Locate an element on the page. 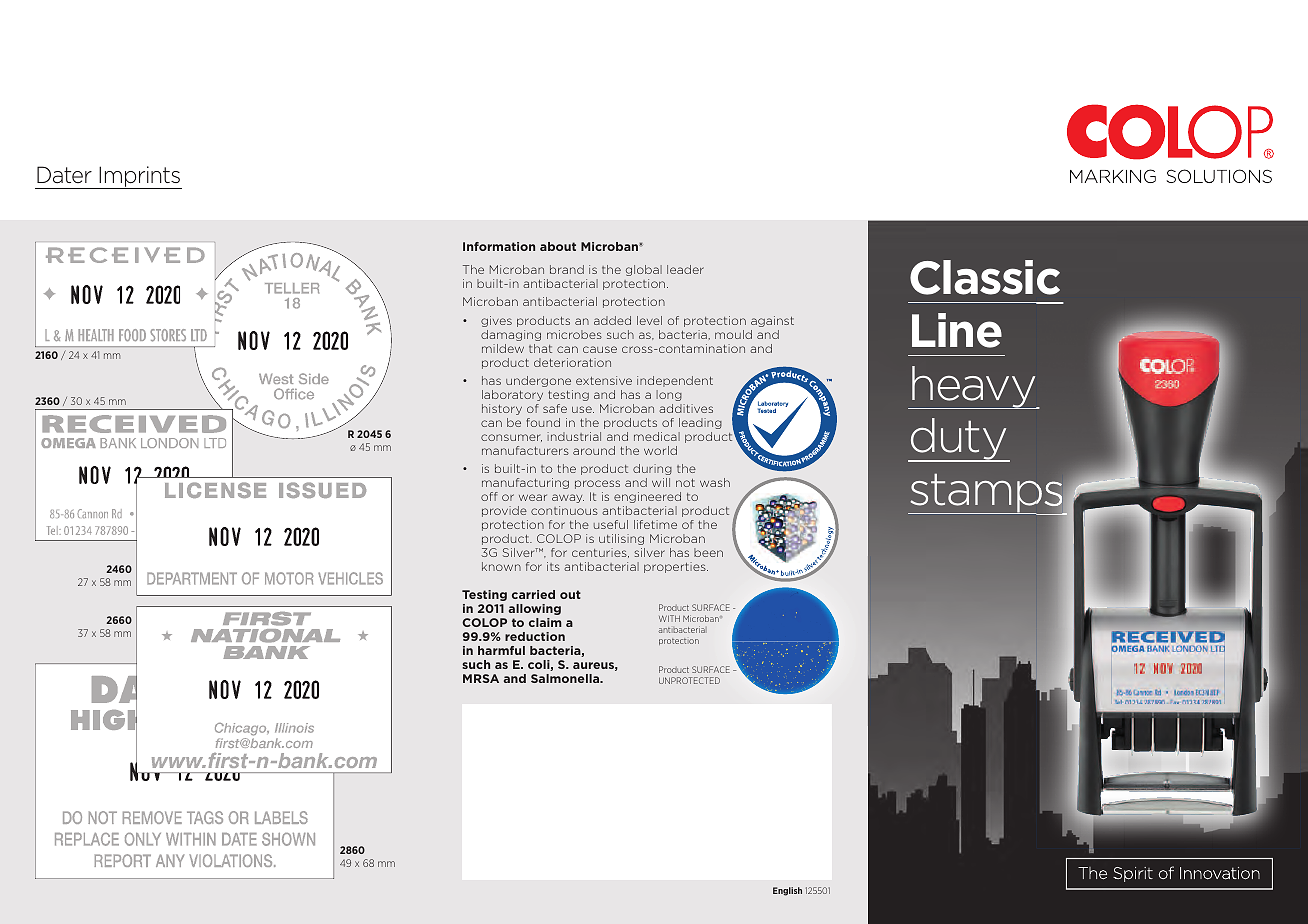 This page has width=1308, height=924. been is located at coordinates (708, 552).
